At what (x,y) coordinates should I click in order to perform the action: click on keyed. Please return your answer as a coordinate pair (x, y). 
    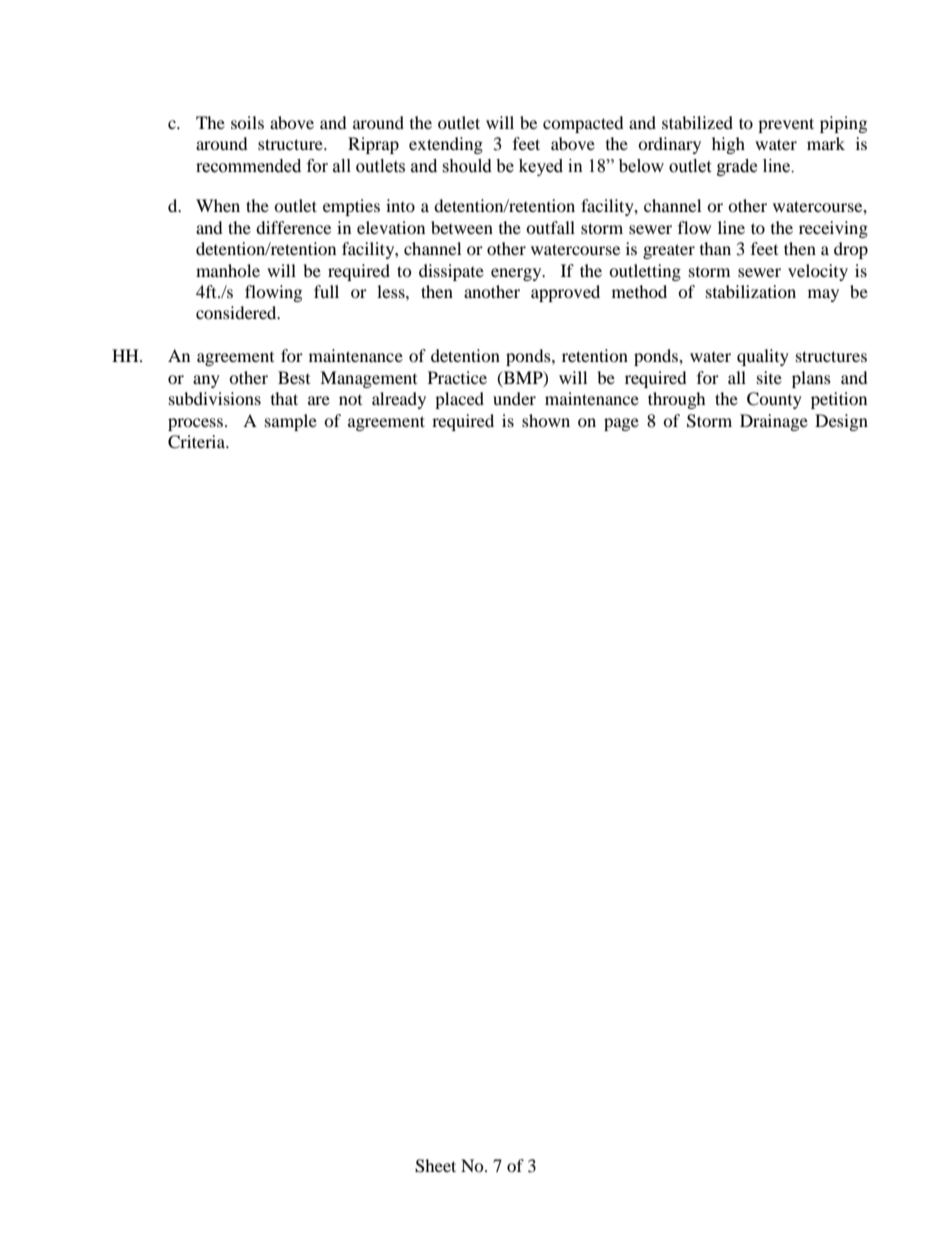
    Looking at the image, I should click on (541, 167).
